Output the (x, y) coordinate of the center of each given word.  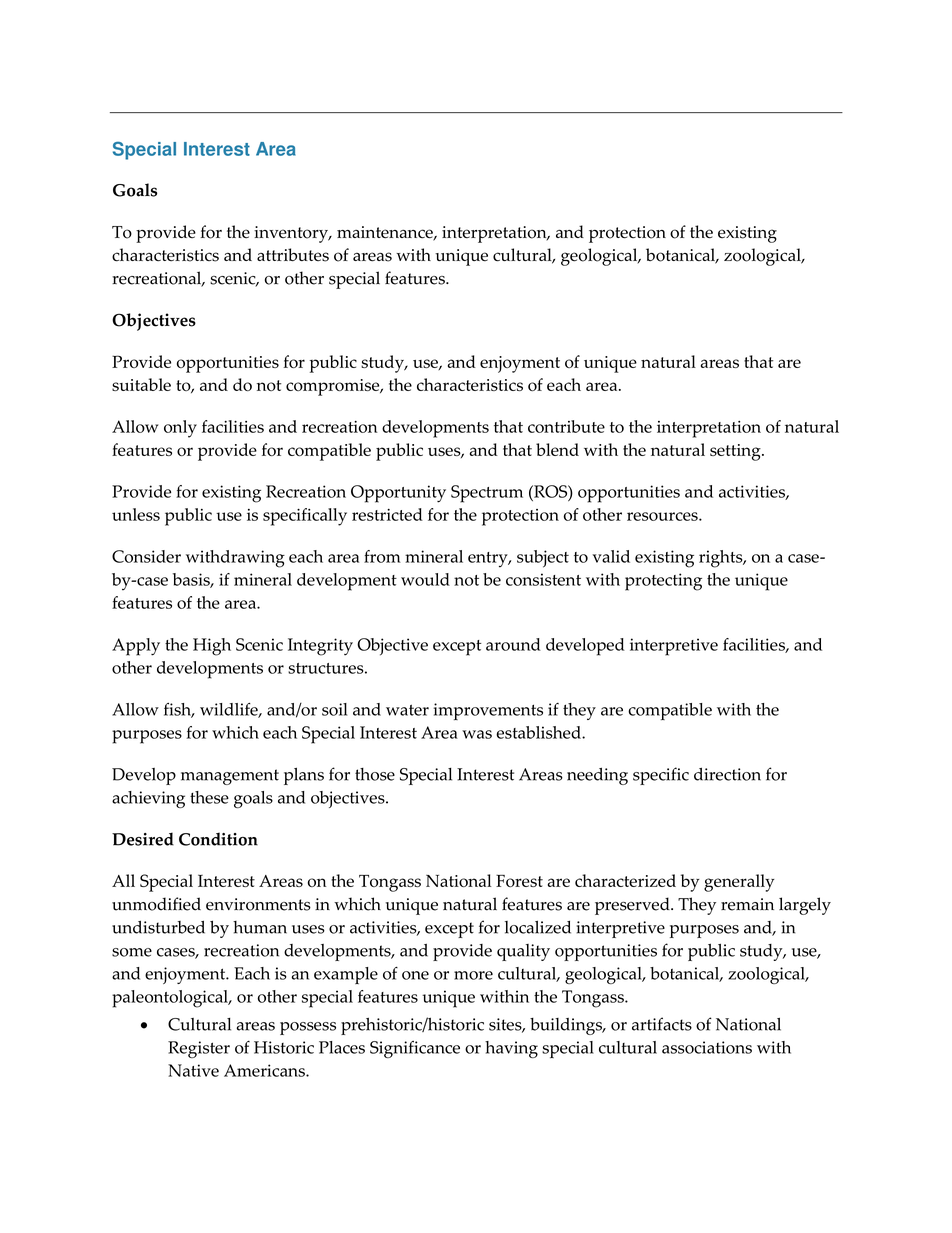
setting (736, 452)
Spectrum (487, 494)
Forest (519, 880)
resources (663, 516)
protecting (663, 582)
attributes (293, 255)
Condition (218, 839)
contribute (566, 426)
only (180, 429)
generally (739, 883)
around (513, 644)
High (212, 647)
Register (199, 1049)
